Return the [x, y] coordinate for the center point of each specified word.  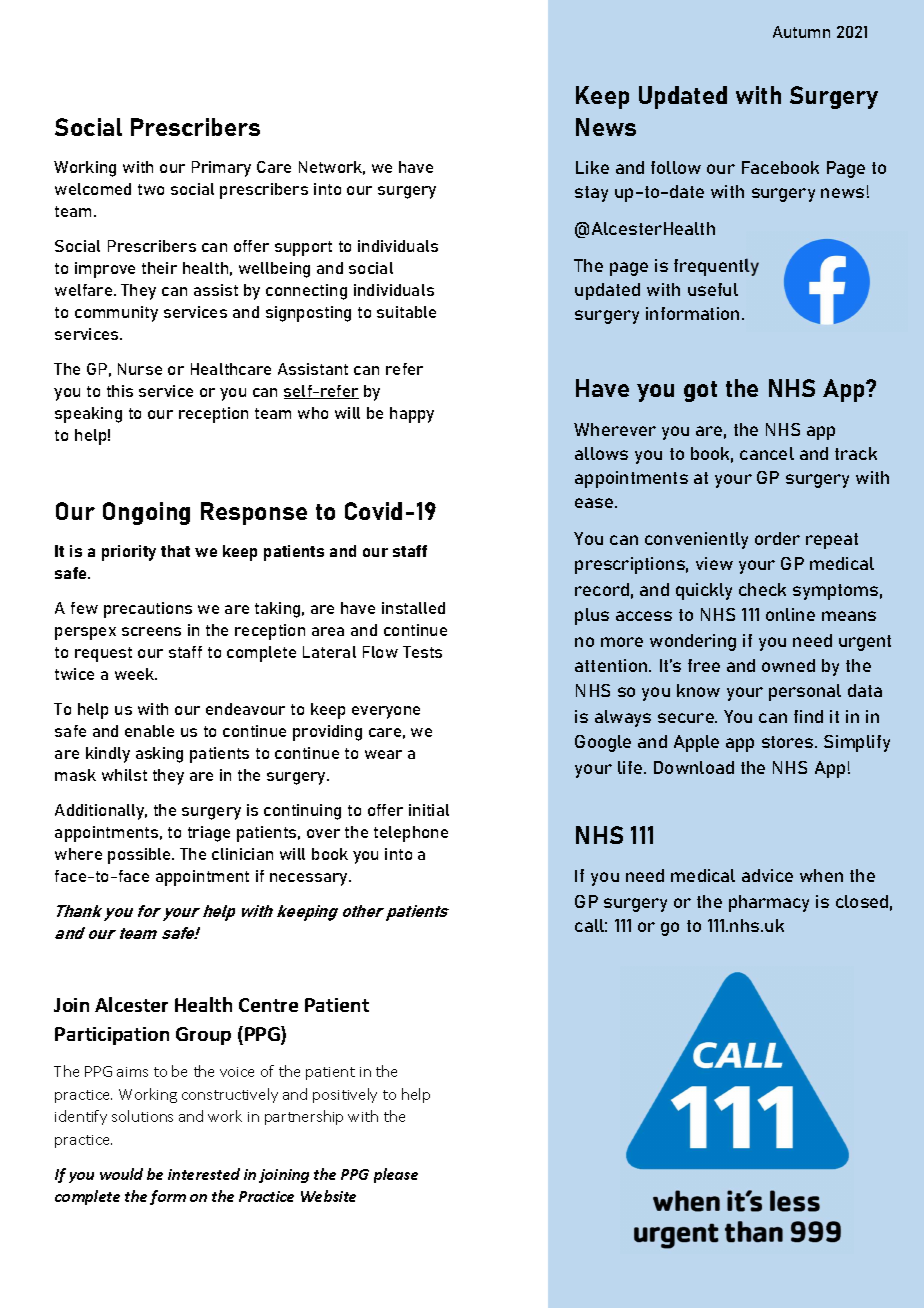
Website [328, 1196]
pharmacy [769, 903]
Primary [221, 169]
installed [413, 608]
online [790, 614]
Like [592, 167]
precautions [148, 610]
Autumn [801, 32]
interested [204, 1174]
